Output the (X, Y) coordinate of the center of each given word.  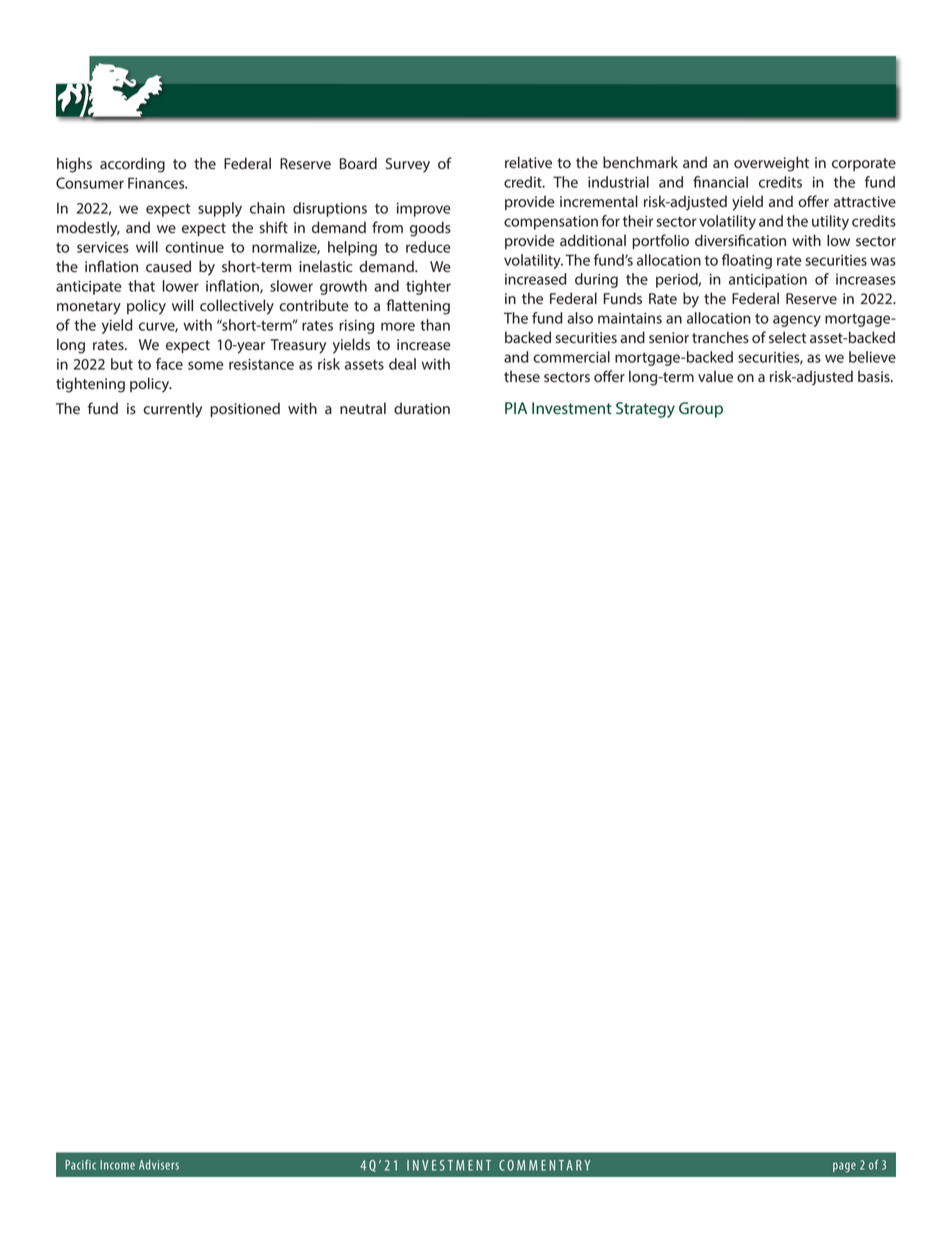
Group (701, 410)
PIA (516, 408)
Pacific (80, 1164)
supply (220, 209)
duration (422, 408)
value (715, 376)
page (844, 1167)
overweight (771, 164)
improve (424, 210)
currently (172, 410)
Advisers (159, 1165)
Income (117, 1165)
